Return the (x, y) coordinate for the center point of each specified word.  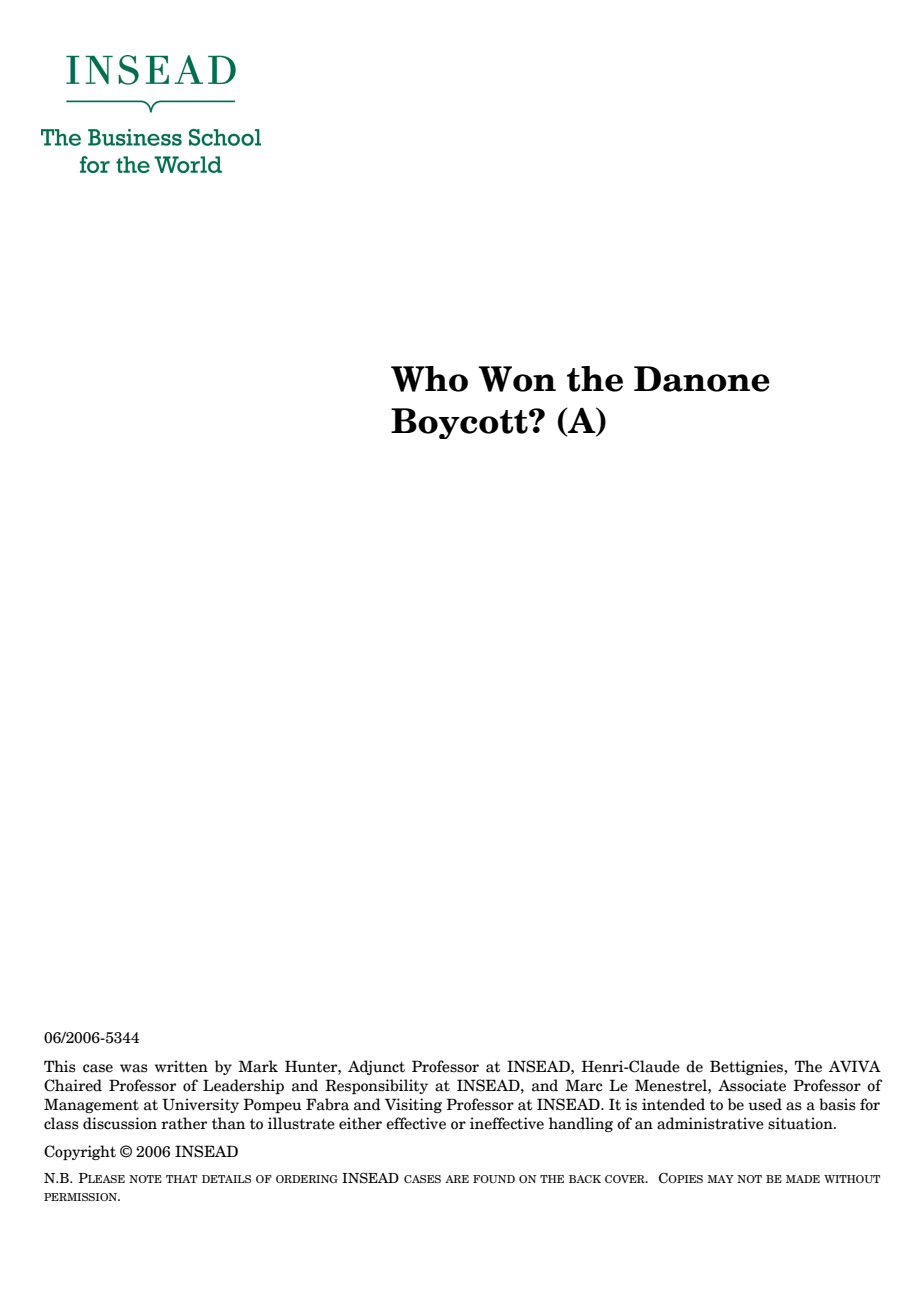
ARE (457, 1179)
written (181, 1066)
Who (429, 379)
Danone (702, 379)
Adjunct (376, 1067)
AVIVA (855, 1066)
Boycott (460, 423)
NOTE (145, 1179)
